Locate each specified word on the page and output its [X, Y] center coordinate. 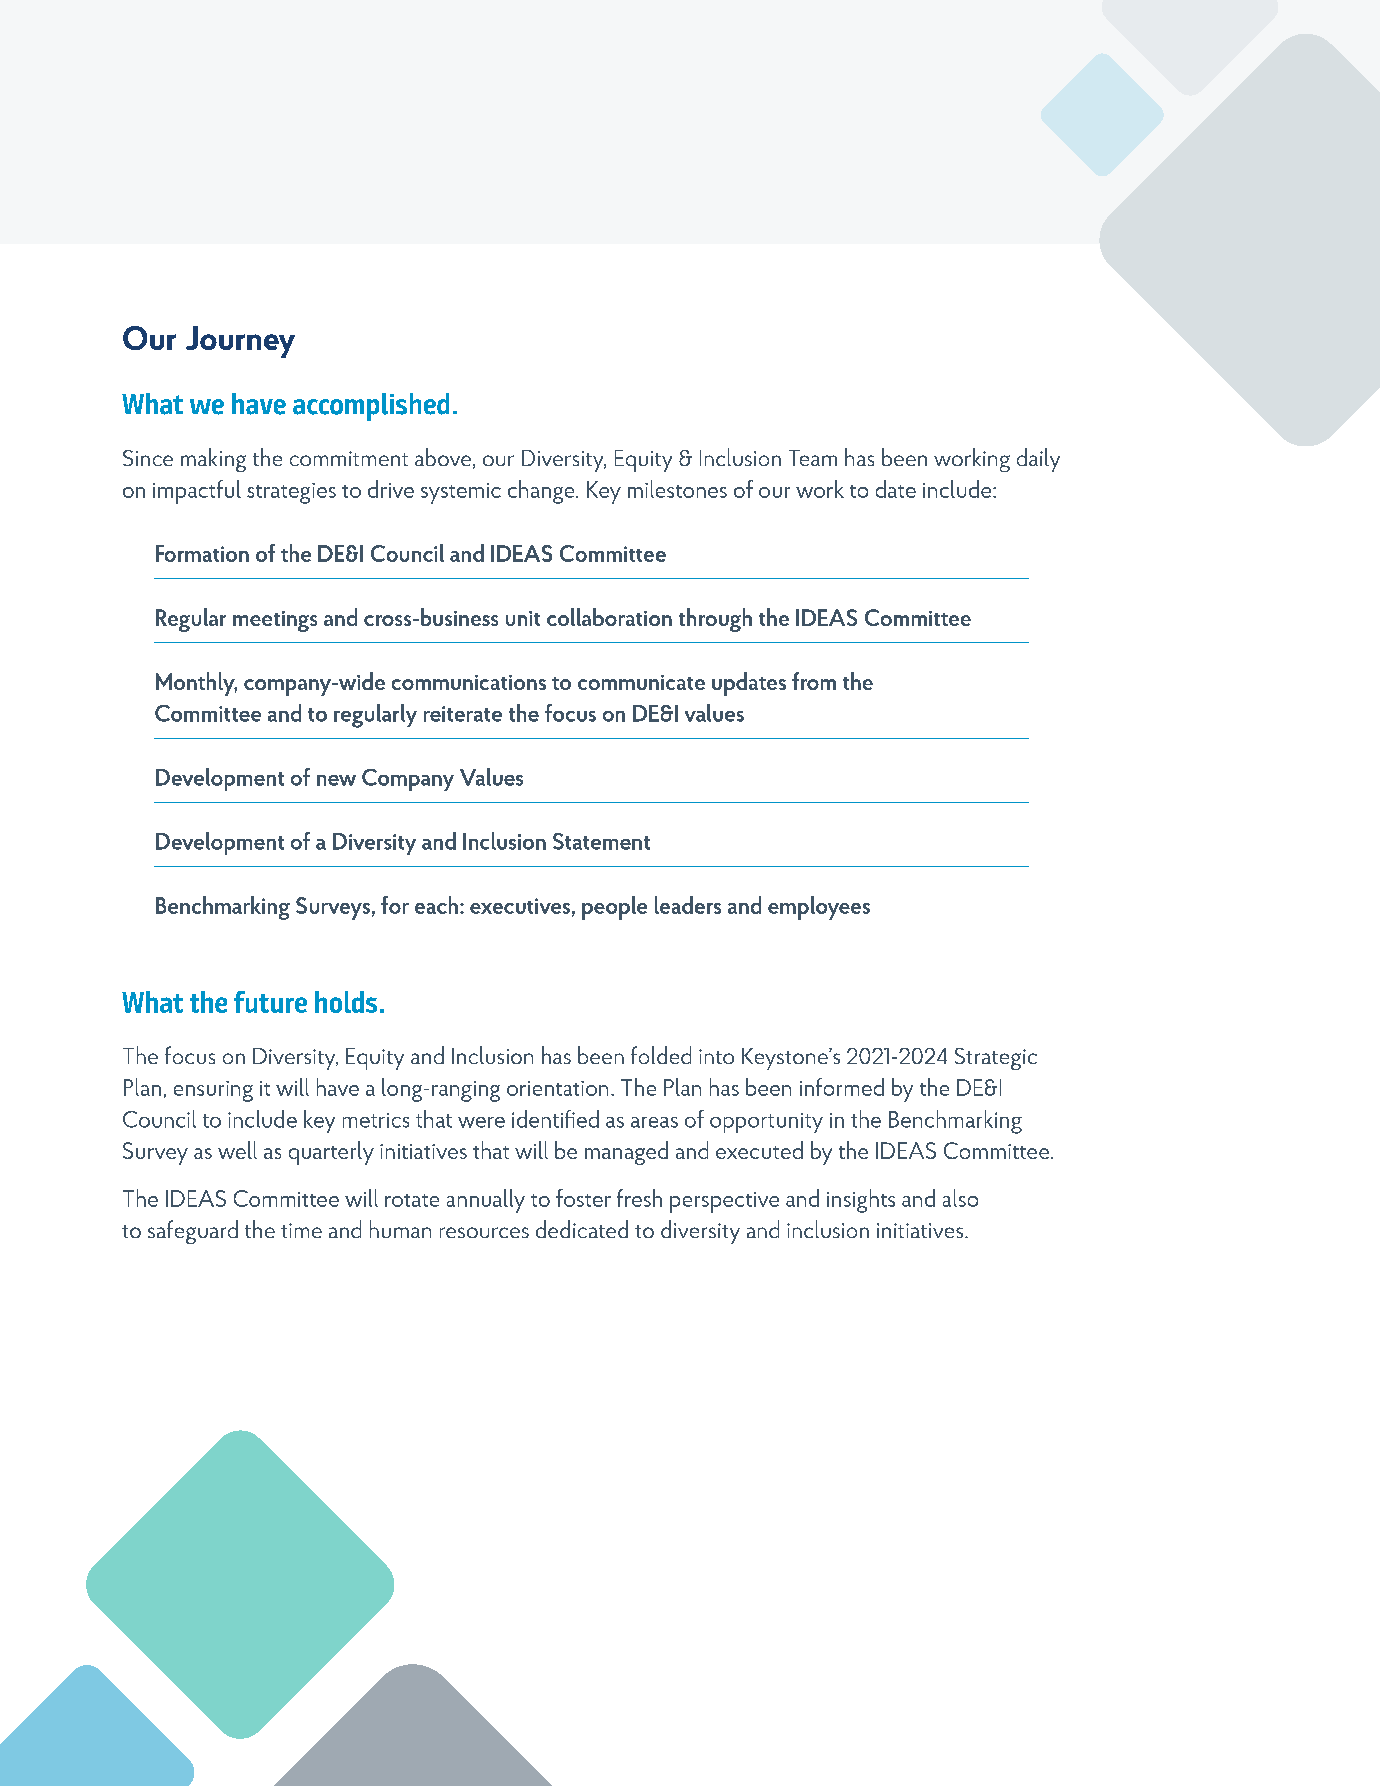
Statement [601, 841]
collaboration [609, 617]
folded [661, 1055]
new [336, 780]
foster [583, 1198]
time [301, 1230]
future [270, 1002]
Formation [202, 553]
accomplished [371, 407]
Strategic [996, 1059]
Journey [240, 342]
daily [1038, 460]
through [715, 620]
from [814, 681]
